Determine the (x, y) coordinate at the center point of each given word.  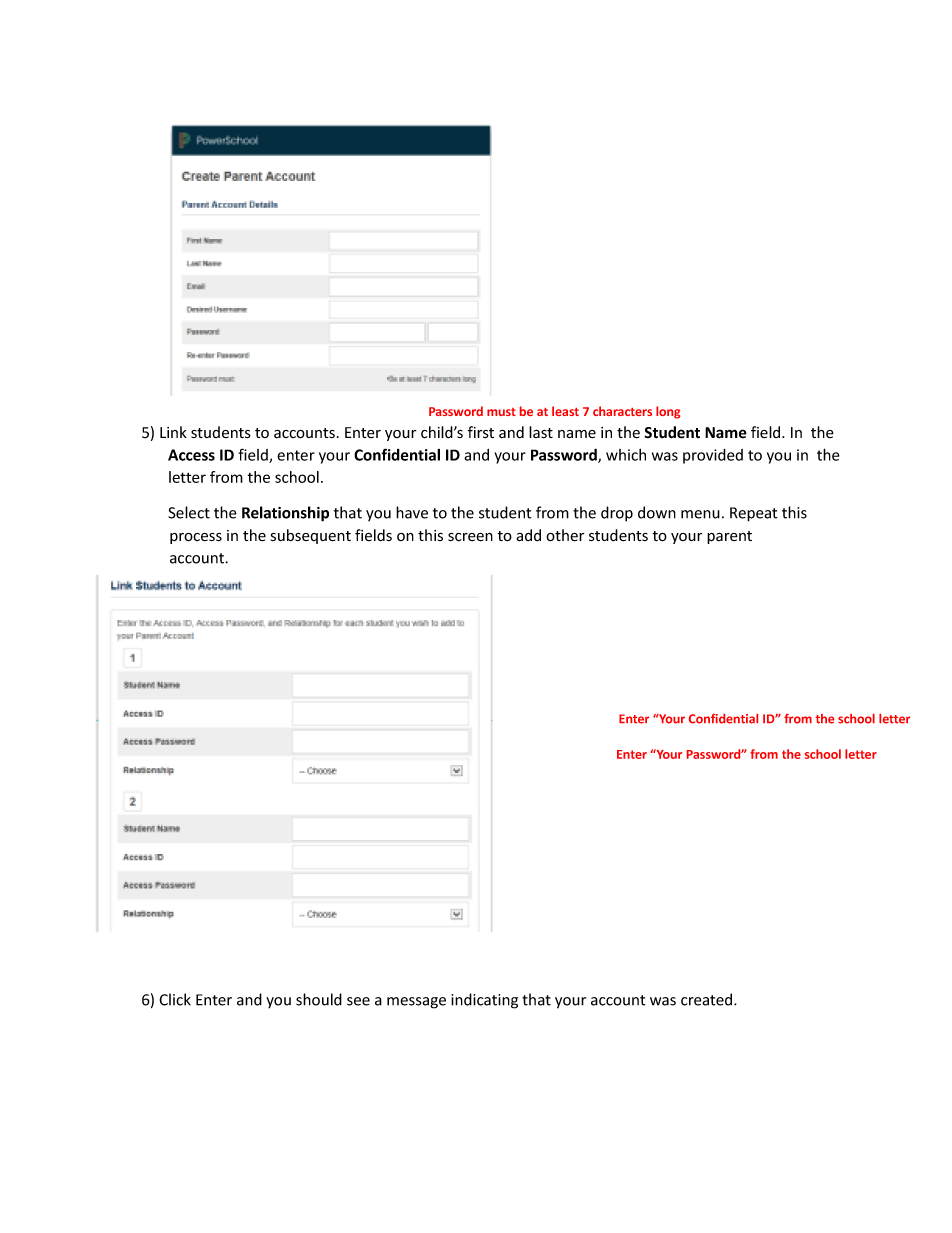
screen (470, 537)
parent (729, 537)
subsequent (311, 536)
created (708, 999)
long (668, 412)
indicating (484, 1001)
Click (175, 999)
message (416, 1003)
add (528, 535)
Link (173, 432)
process (196, 538)
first (481, 432)
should (319, 999)
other (565, 535)
